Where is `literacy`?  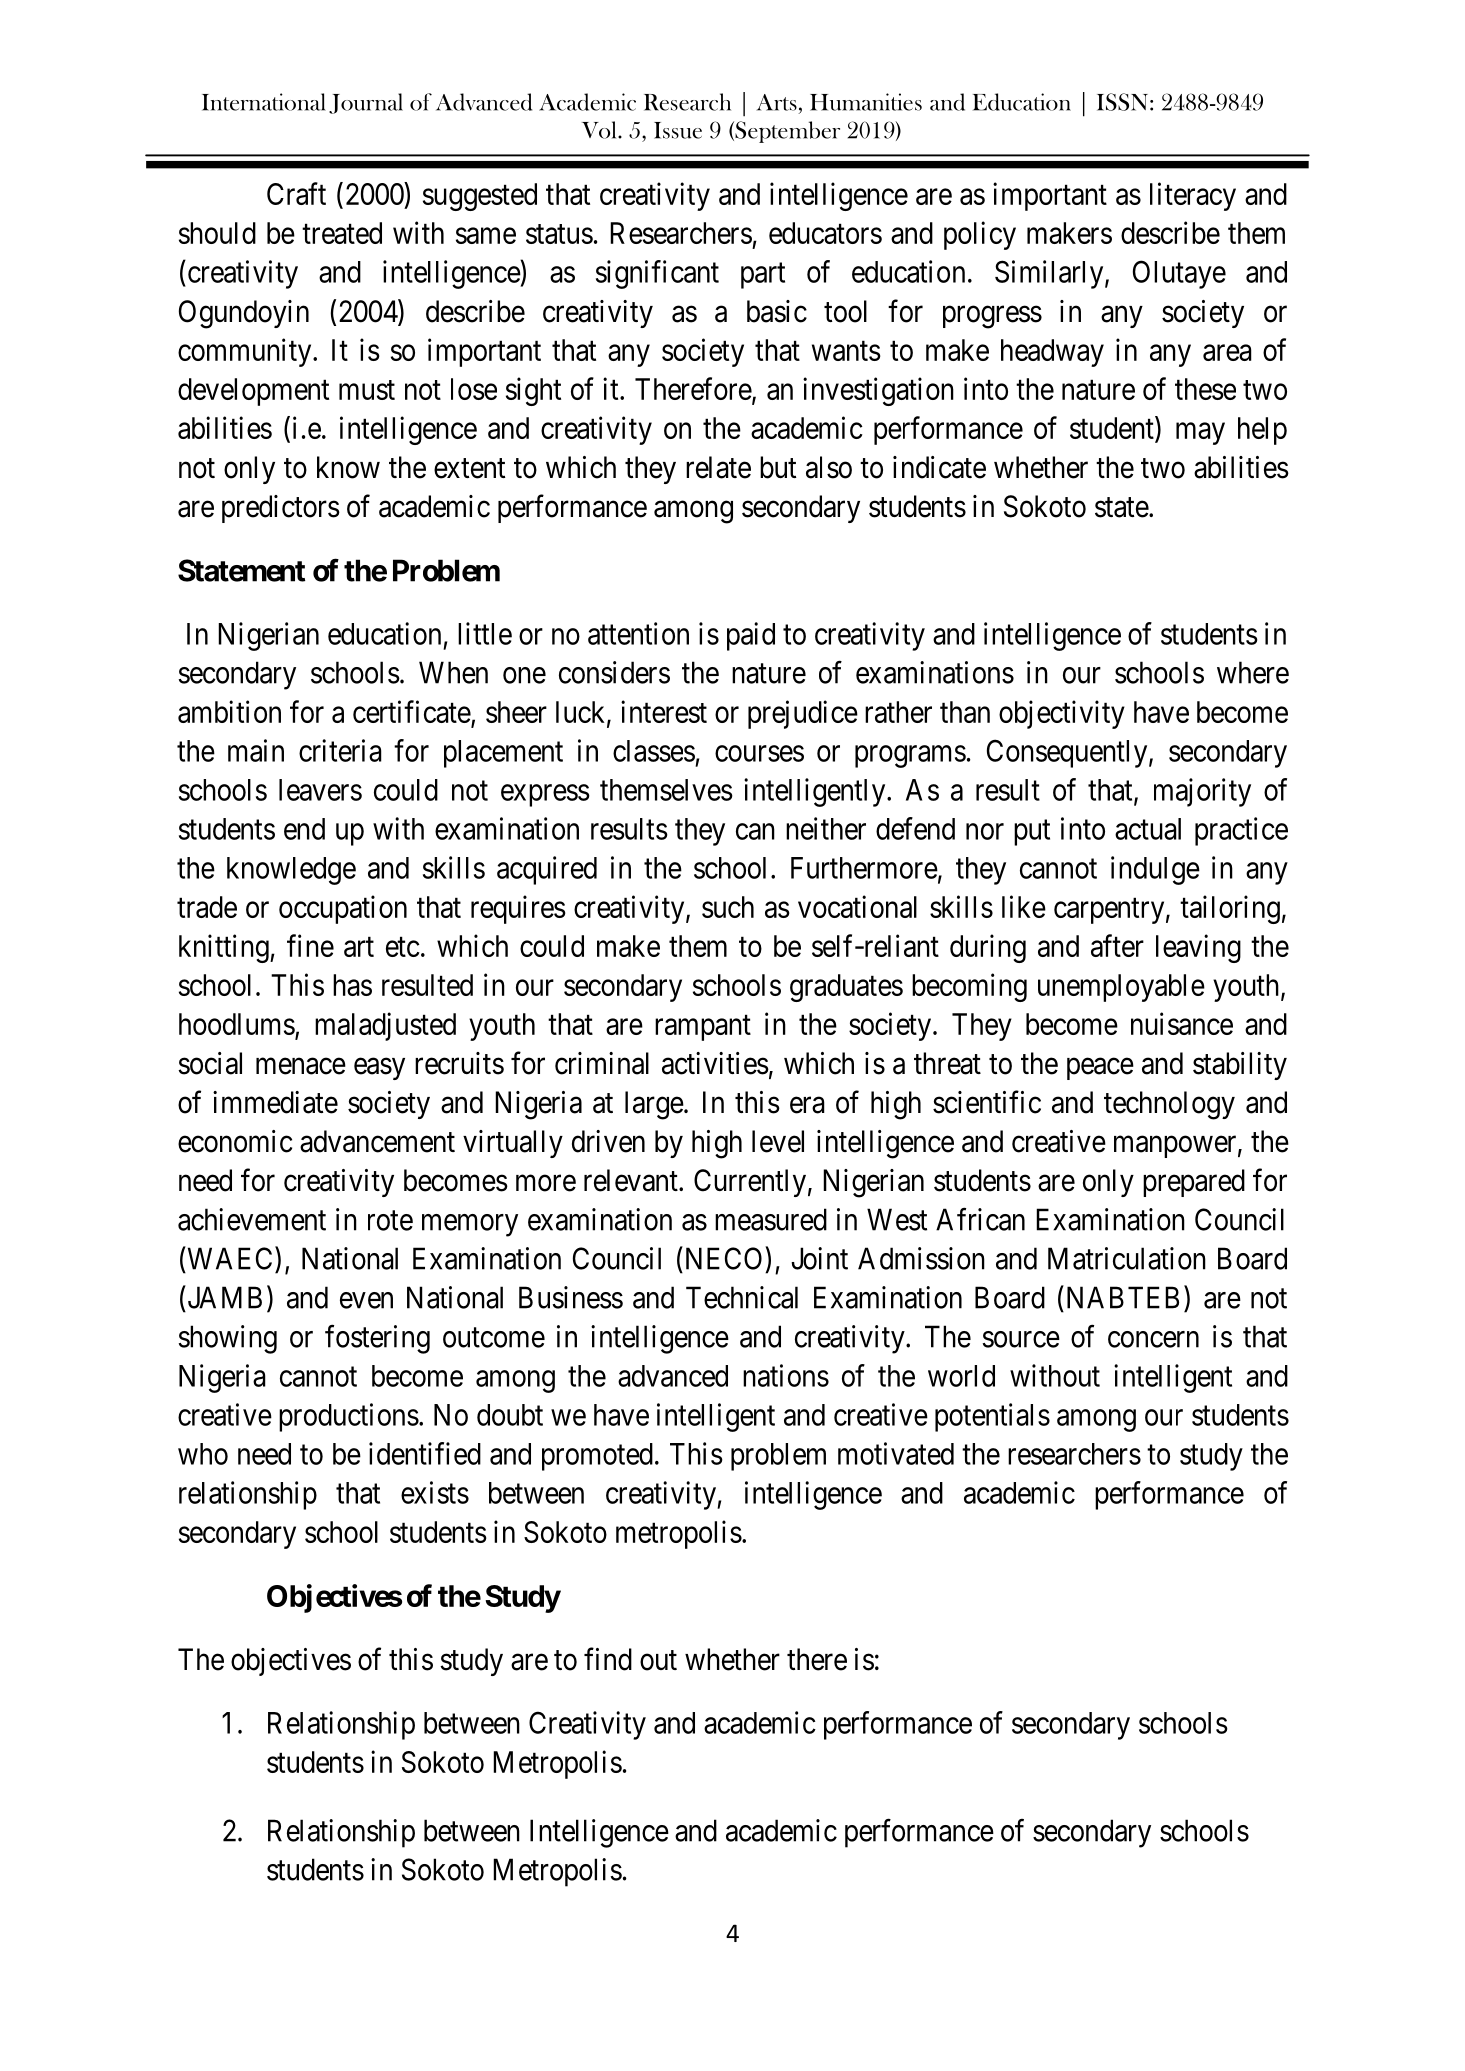
literacy is located at coordinates (1193, 196).
